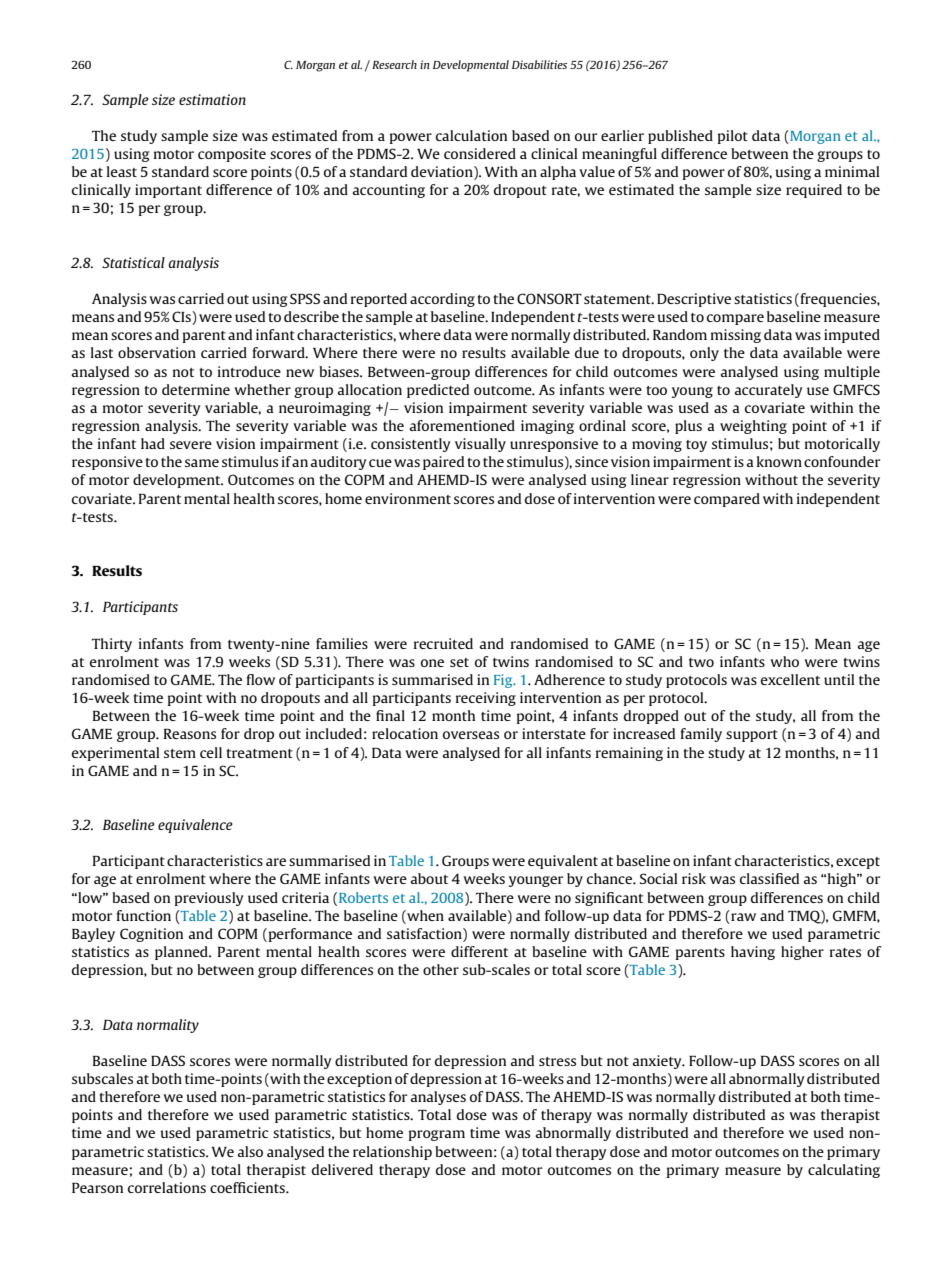  What do you see at coordinates (195, 826) in the image?
I see `equivalence` at bounding box center [195, 826].
